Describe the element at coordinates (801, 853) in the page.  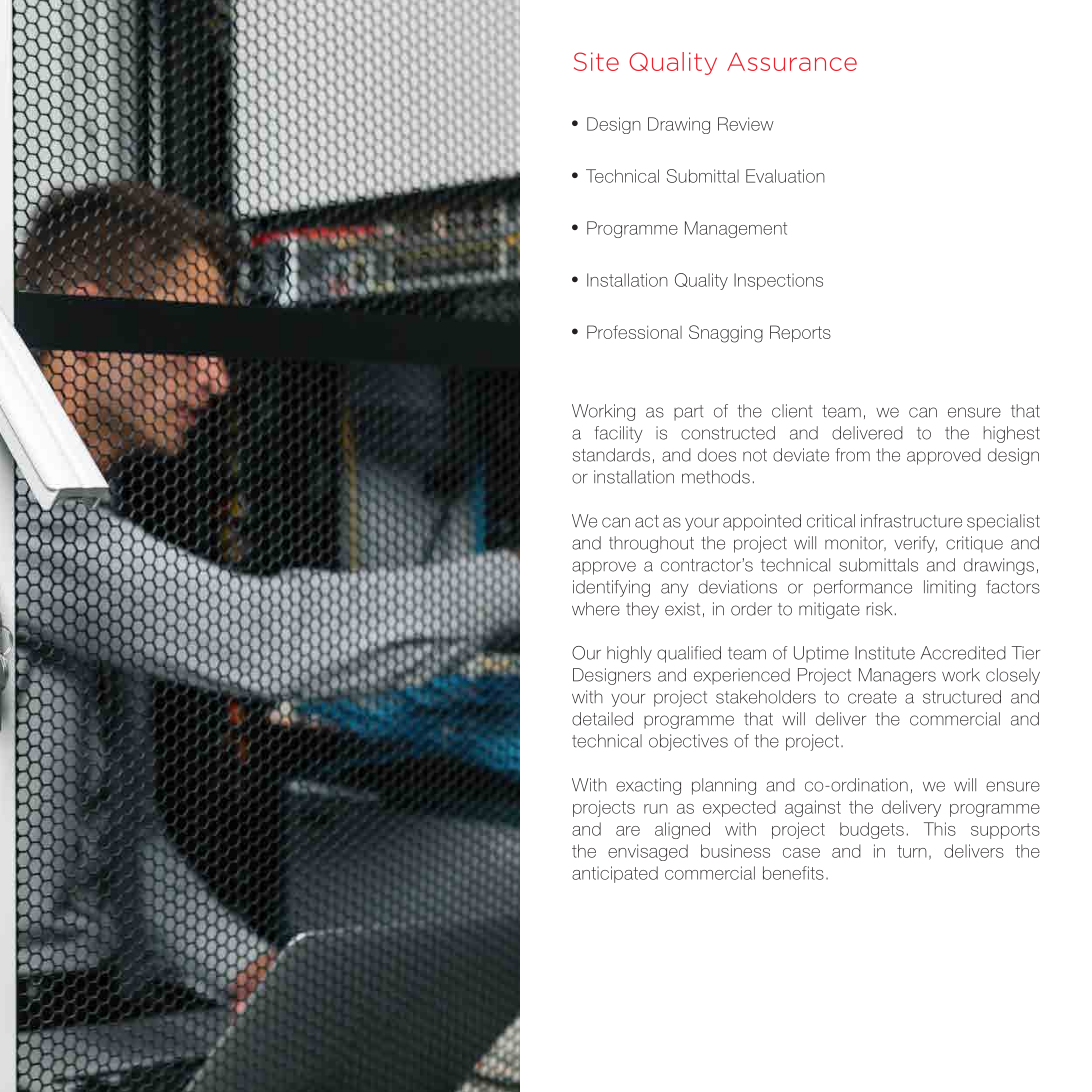
I see `case` at that location.
